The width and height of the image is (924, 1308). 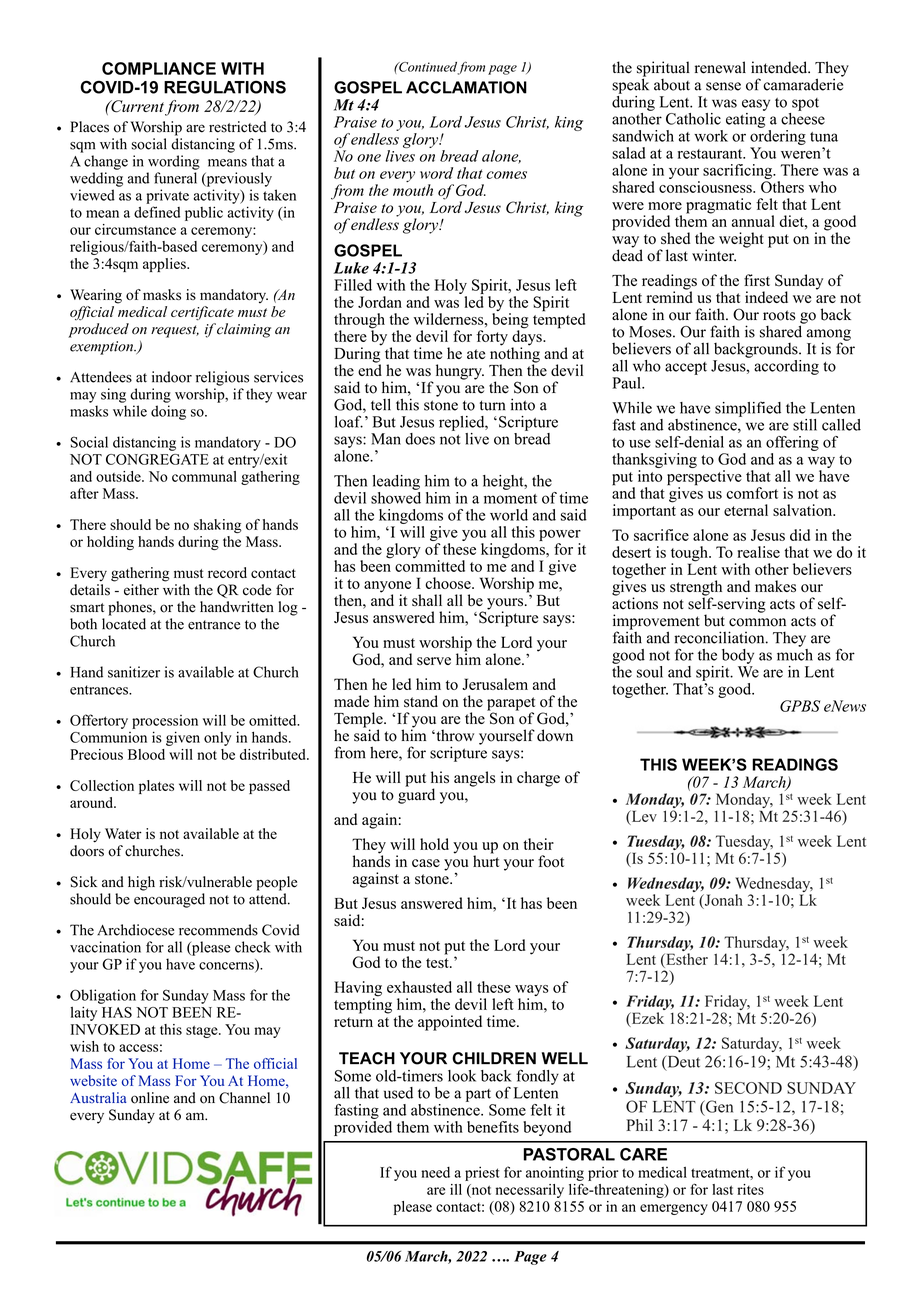 What do you see at coordinates (486, 860) in the image?
I see `hurt` at bounding box center [486, 860].
